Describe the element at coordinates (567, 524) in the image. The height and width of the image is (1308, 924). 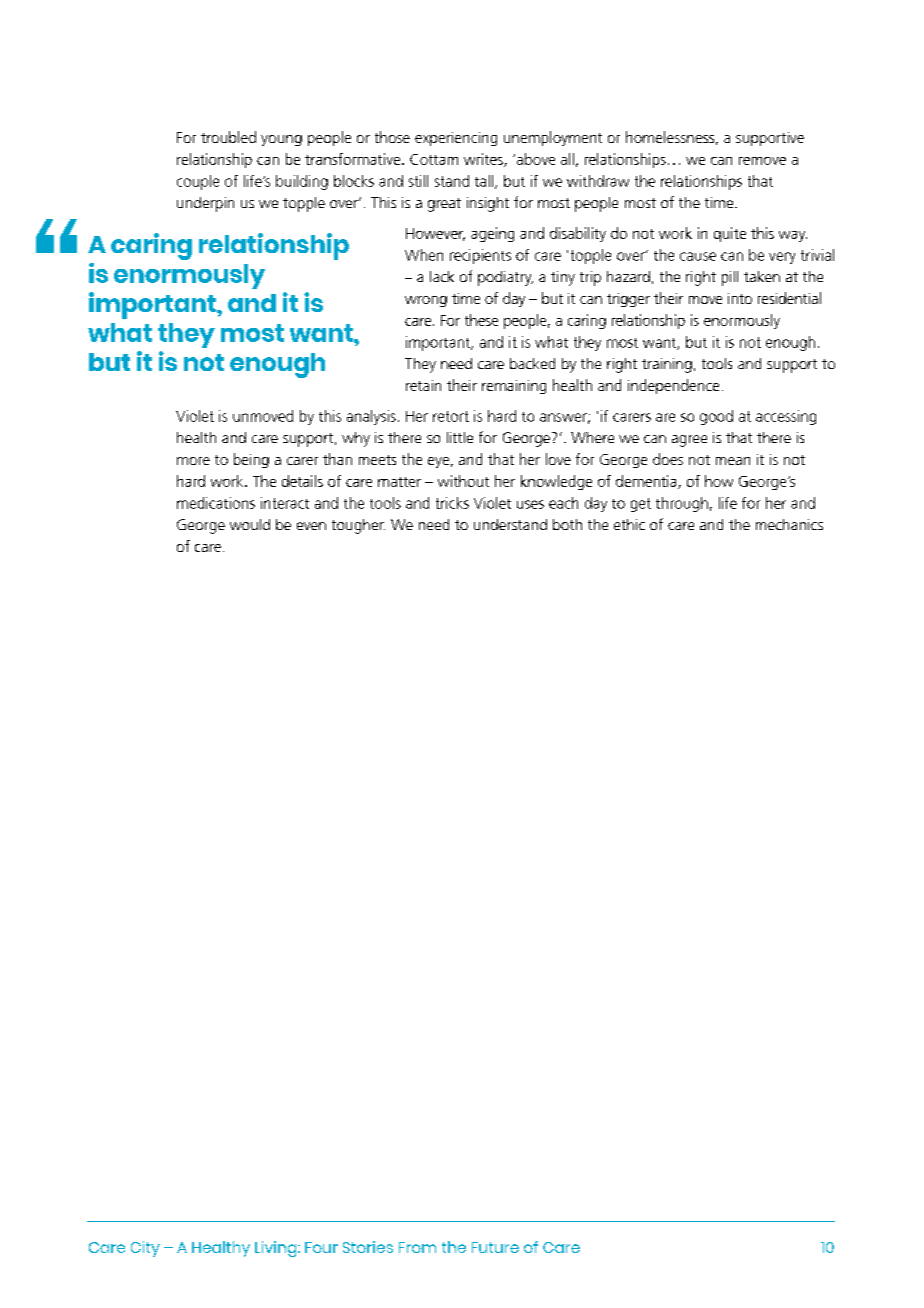
I see `both` at that location.
